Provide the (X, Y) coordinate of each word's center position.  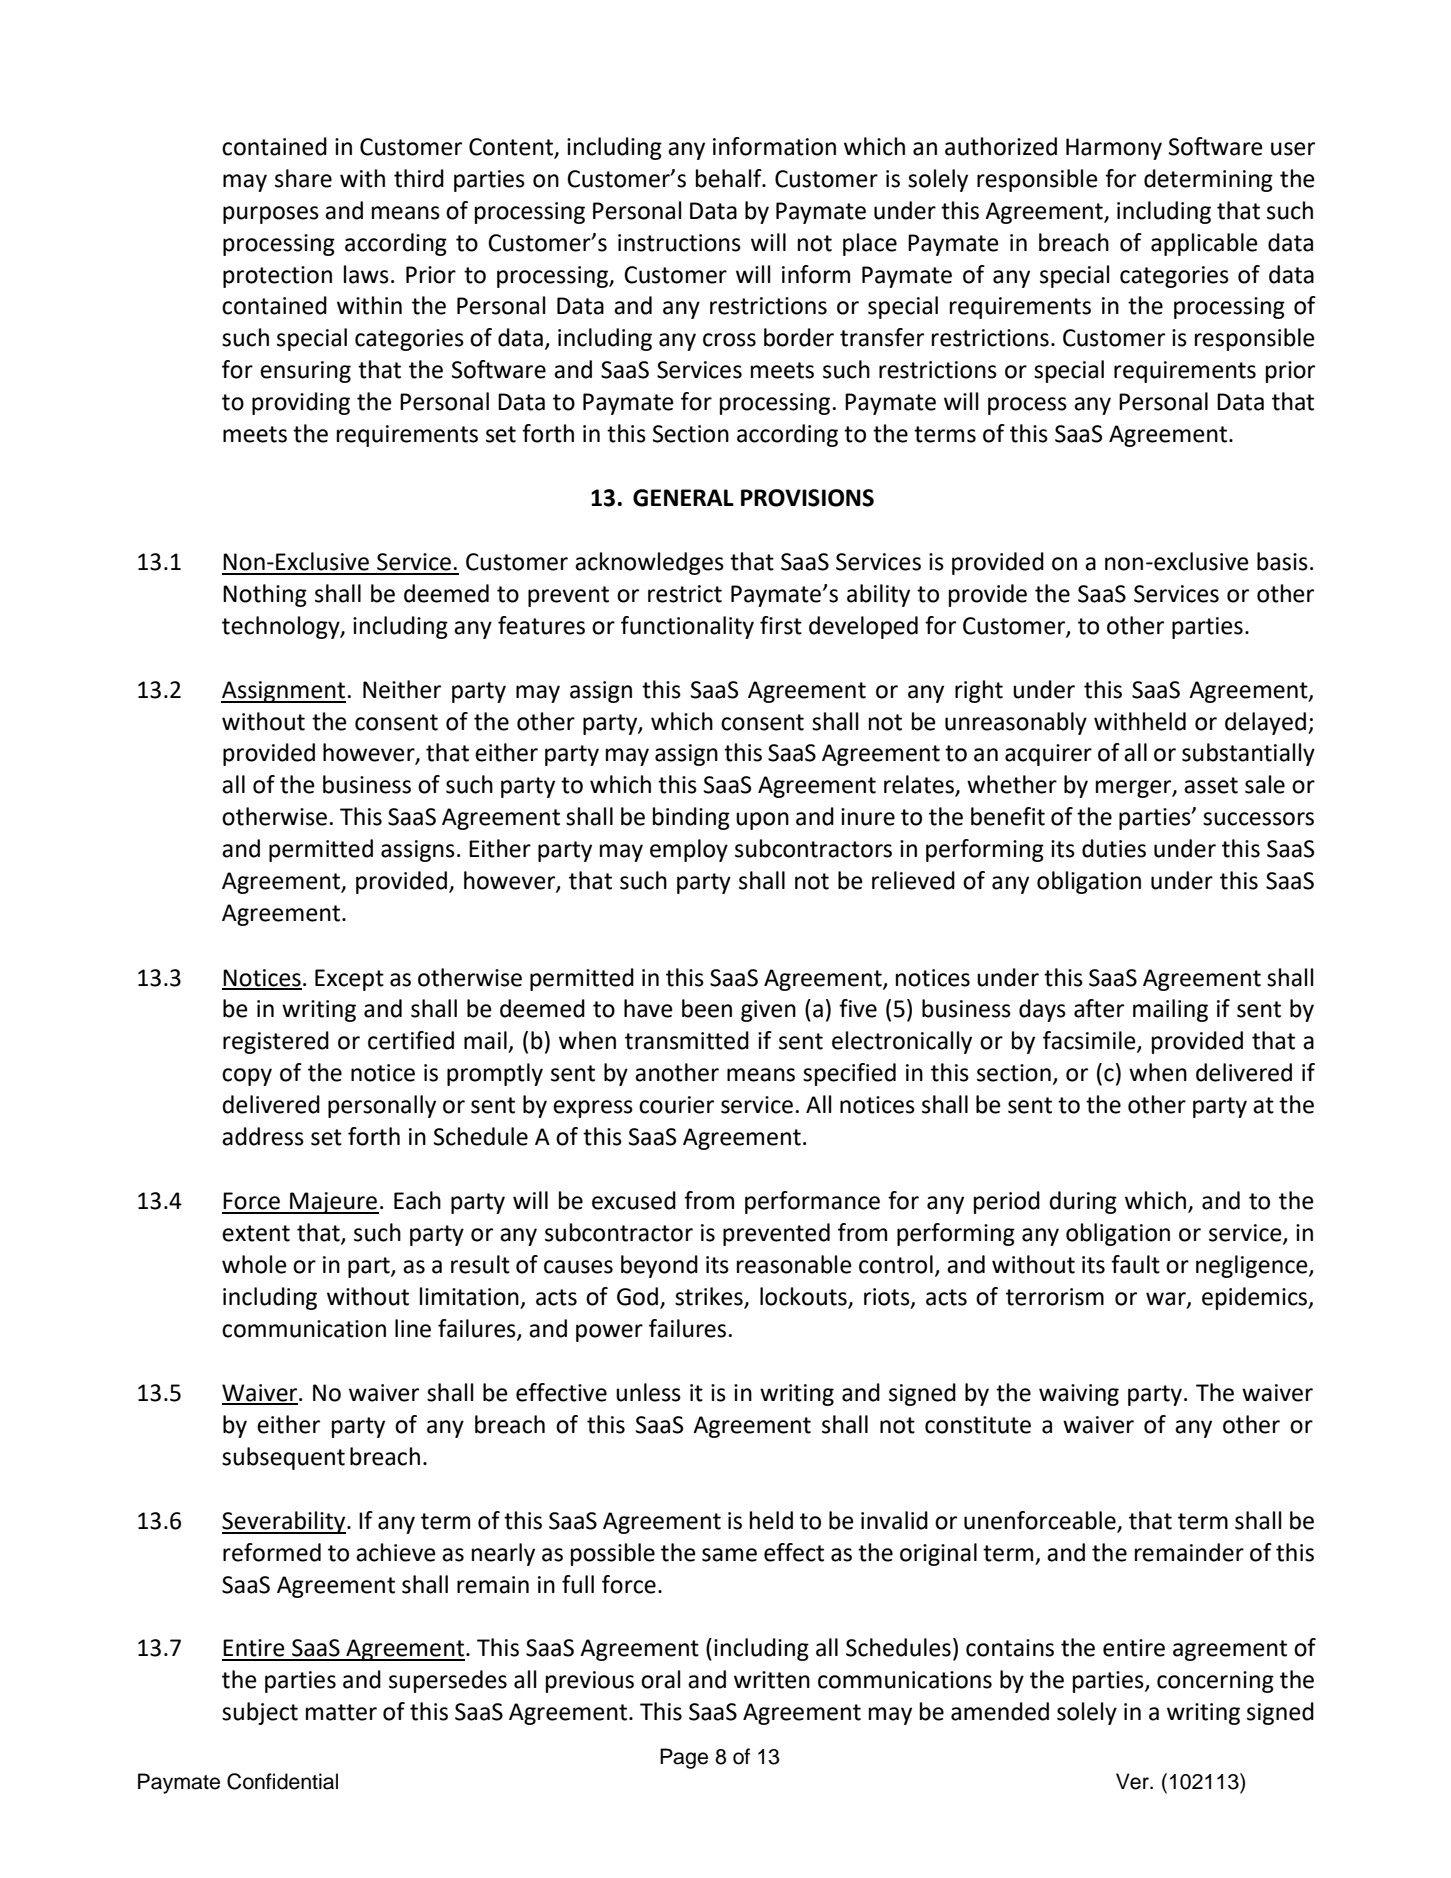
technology (282, 627)
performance (812, 1202)
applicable (1204, 244)
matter (341, 1712)
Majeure (333, 1203)
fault (1135, 1264)
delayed (1265, 723)
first (781, 625)
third (419, 178)
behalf (730, 178)
